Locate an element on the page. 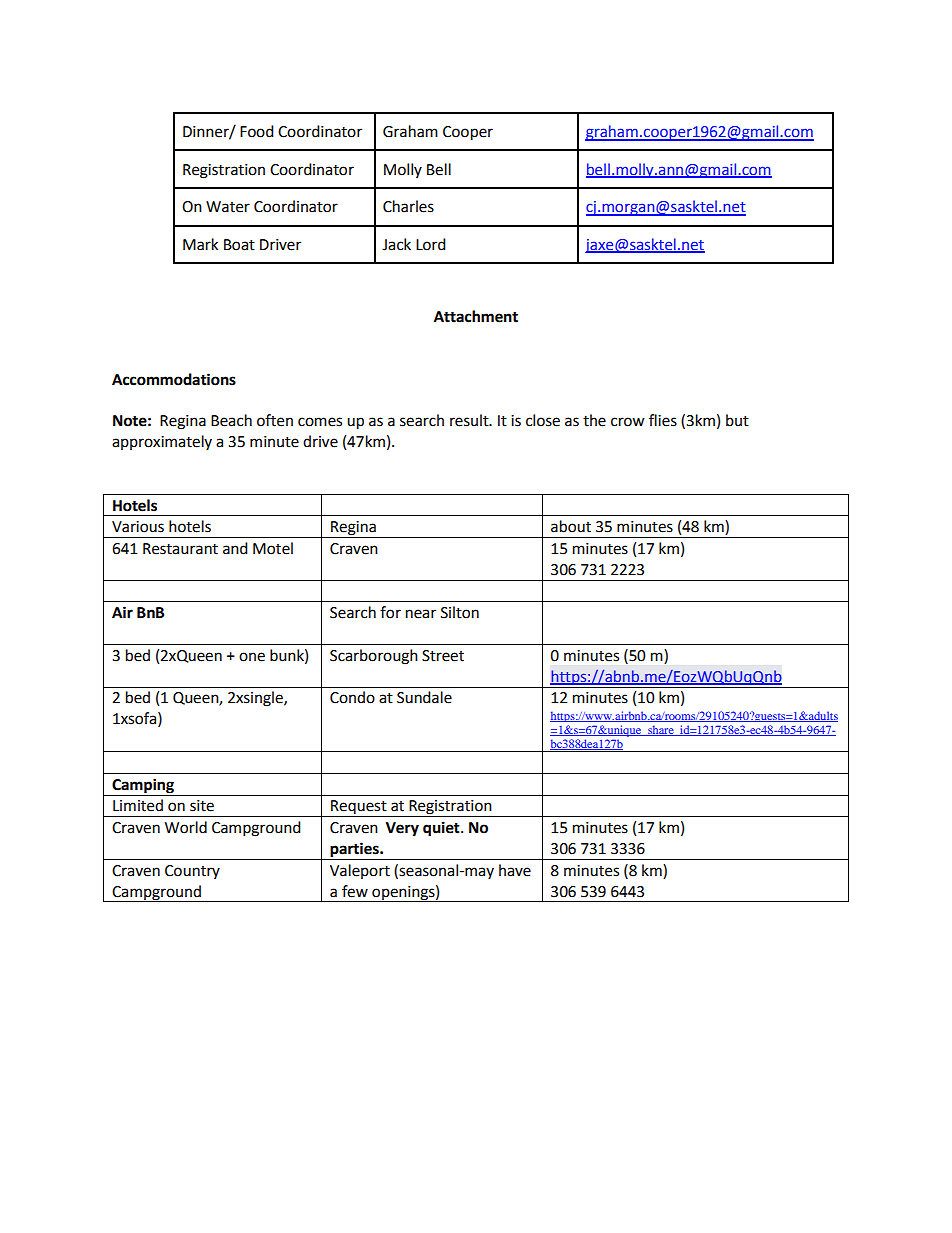 The height and width of the image is (1233, 952). have is located at coordinates (515, 870).
